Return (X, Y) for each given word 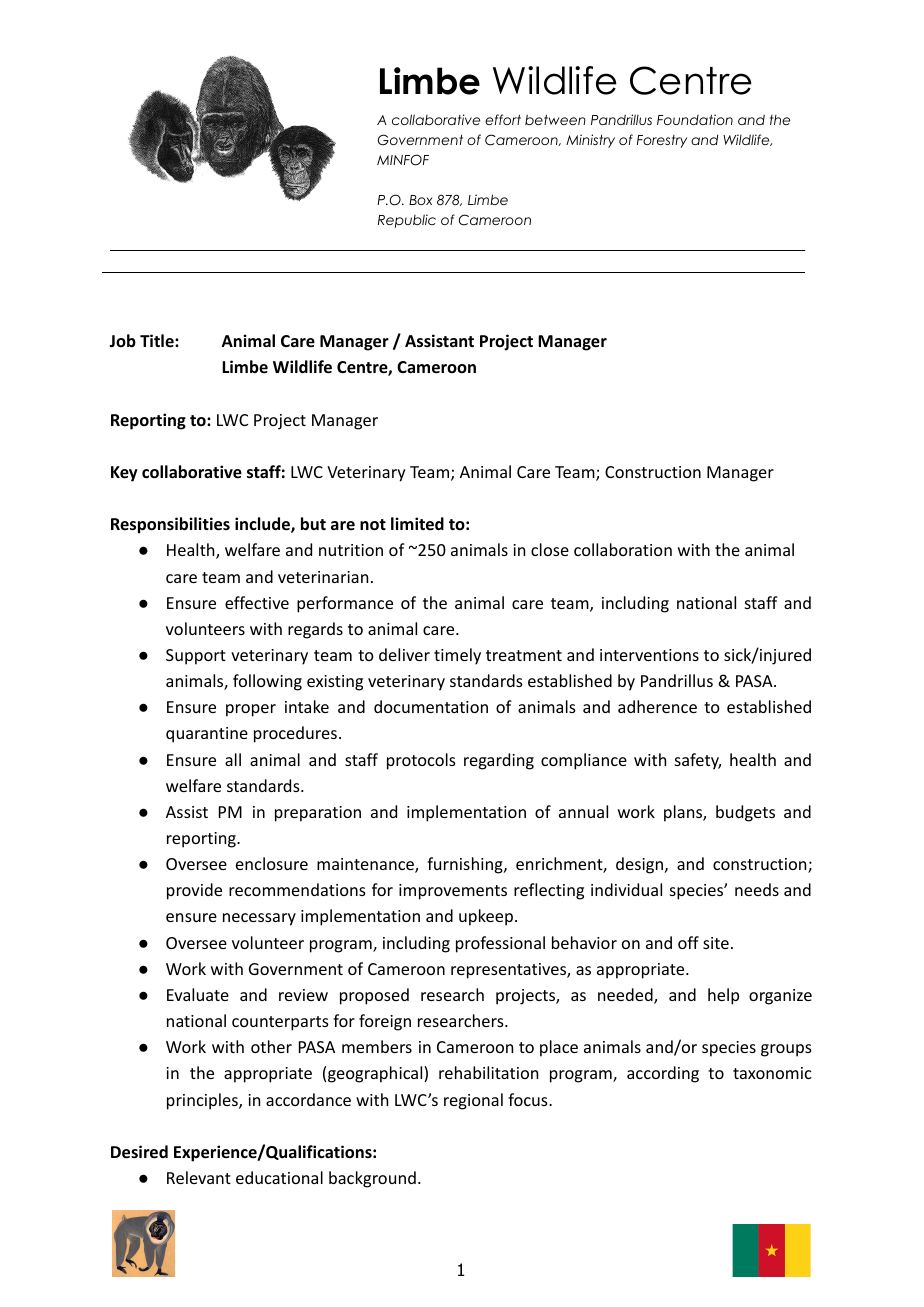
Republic (407, 221)
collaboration (623, 549)
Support (196, 657)
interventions (649, 655)
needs (757, 889)
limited (417, 524)
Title (158, 340)
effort (503, 119)
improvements (453, 892)
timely (457, 656)
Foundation (695, 119)
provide (194, 891)
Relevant (199, 1177)
